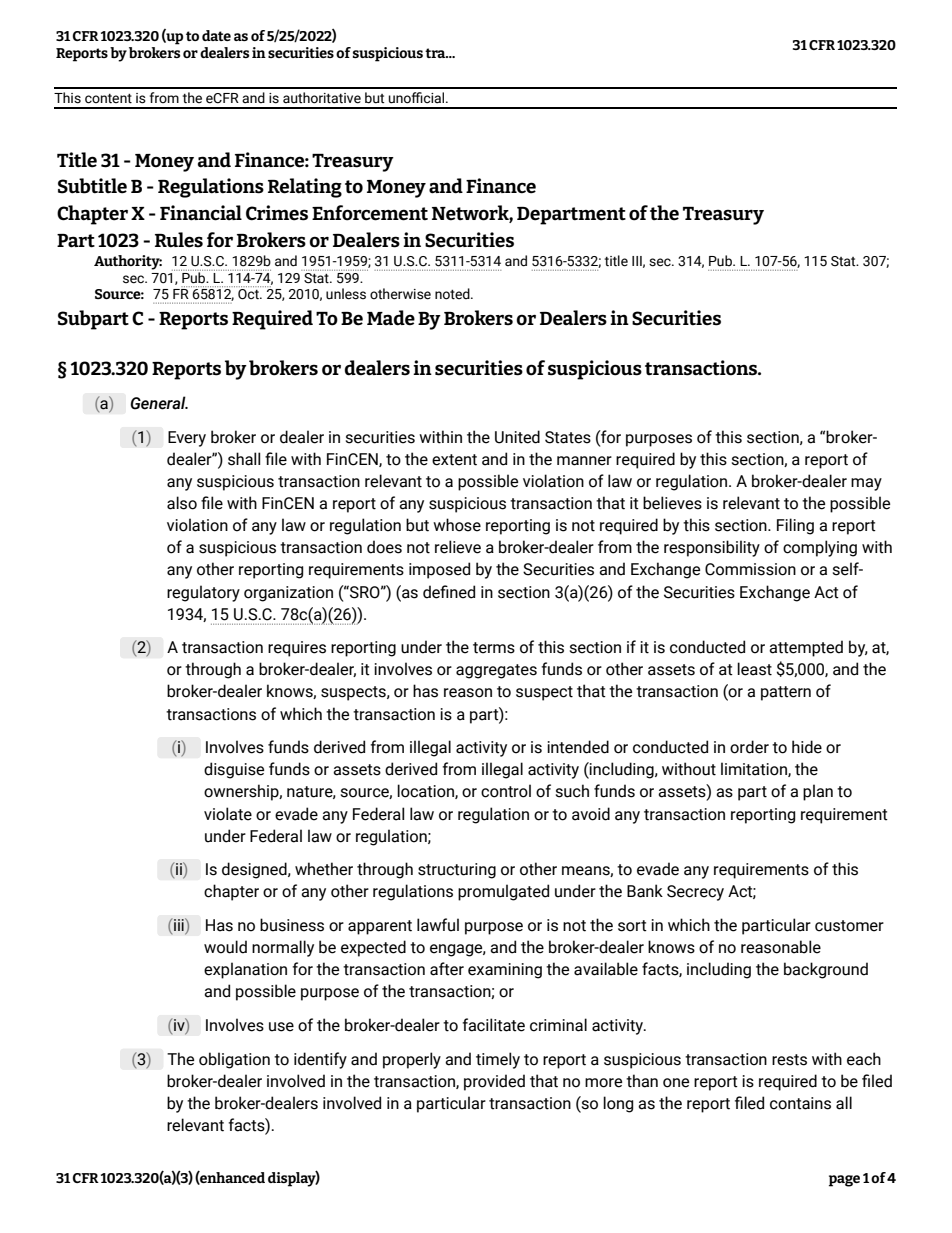  Describe the element at coordinates (216, 35) in the screenshot. I see `date` at that location.
